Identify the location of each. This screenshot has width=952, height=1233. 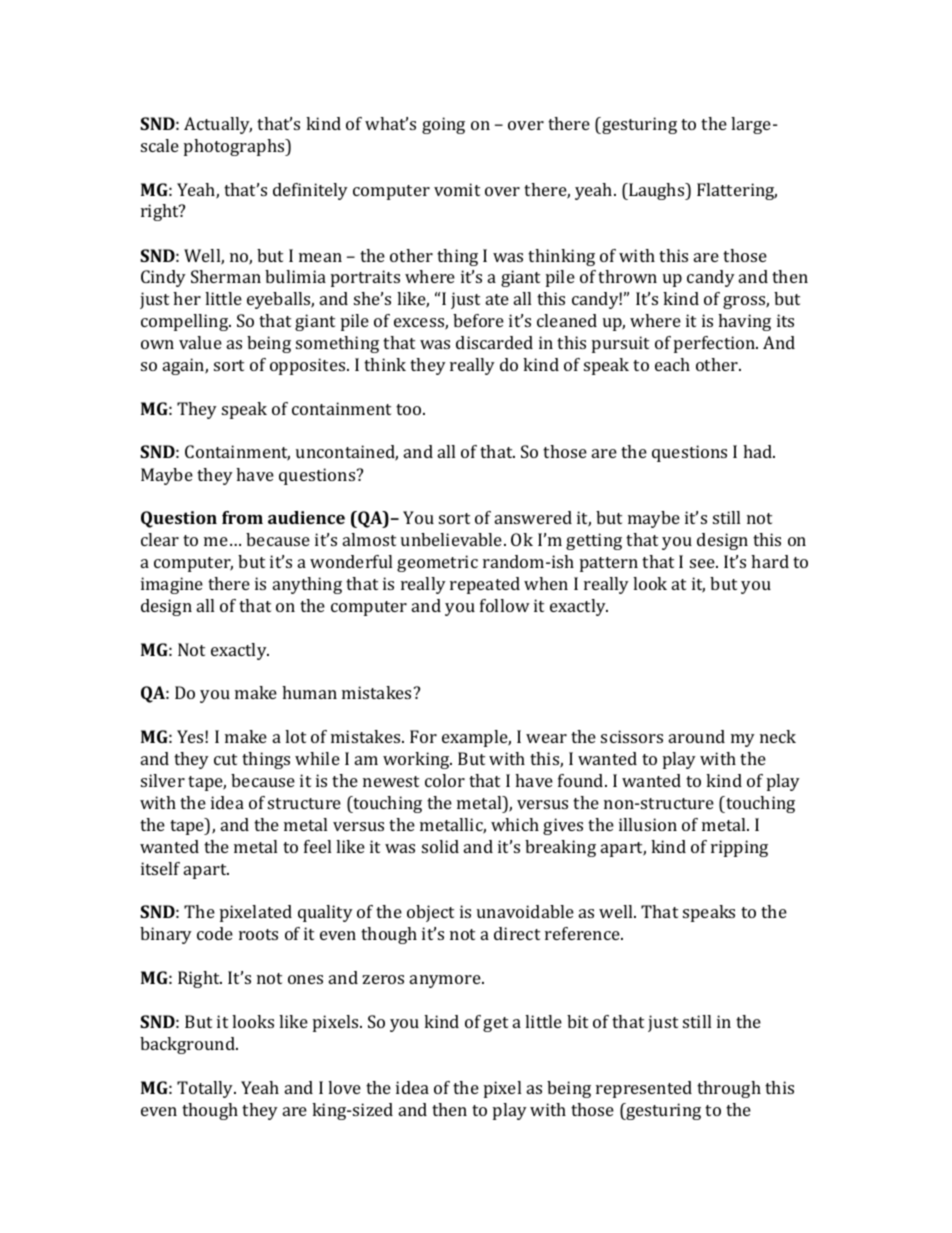
(672, 364).
